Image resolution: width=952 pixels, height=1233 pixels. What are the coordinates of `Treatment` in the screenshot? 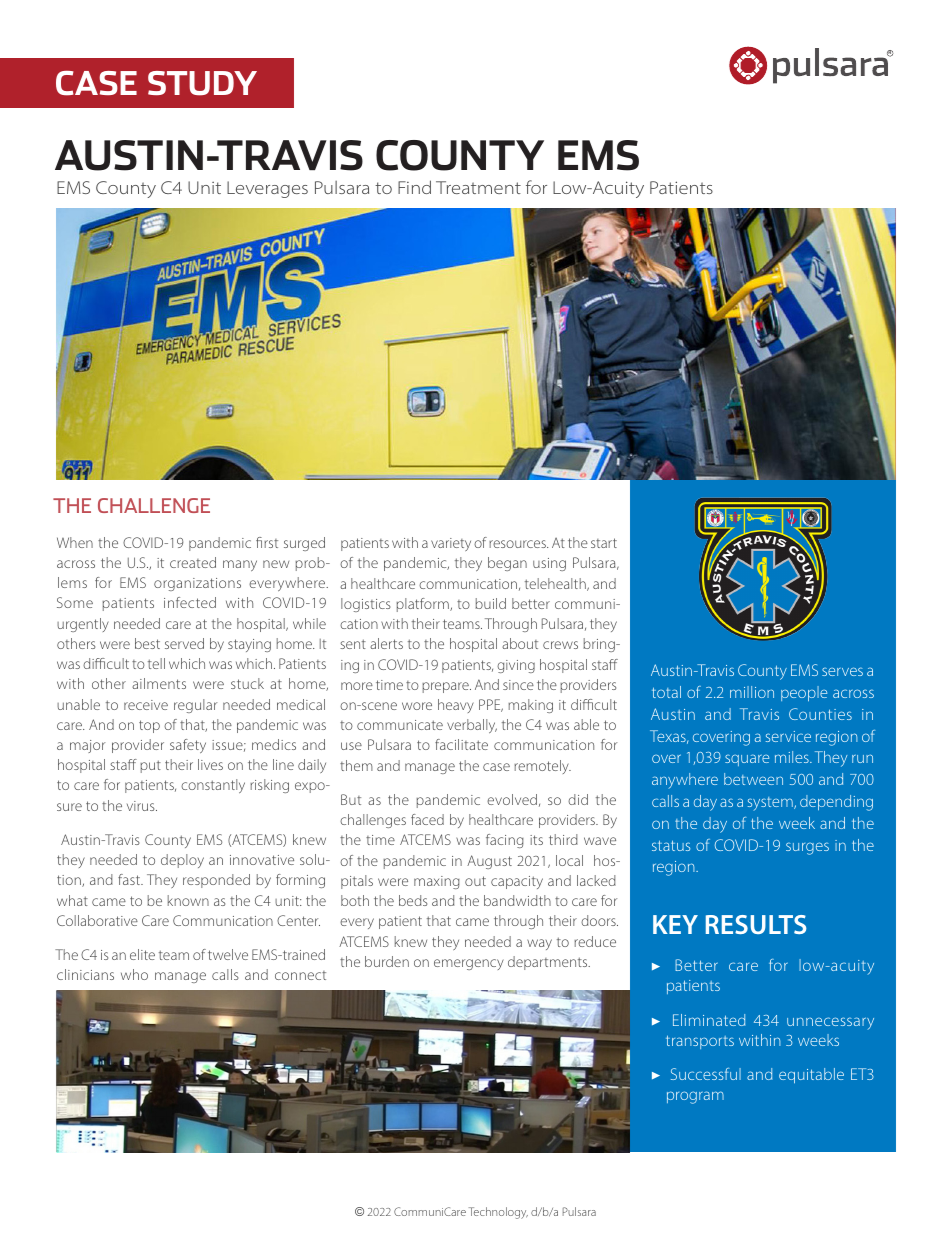 It's located at (478, 187).
